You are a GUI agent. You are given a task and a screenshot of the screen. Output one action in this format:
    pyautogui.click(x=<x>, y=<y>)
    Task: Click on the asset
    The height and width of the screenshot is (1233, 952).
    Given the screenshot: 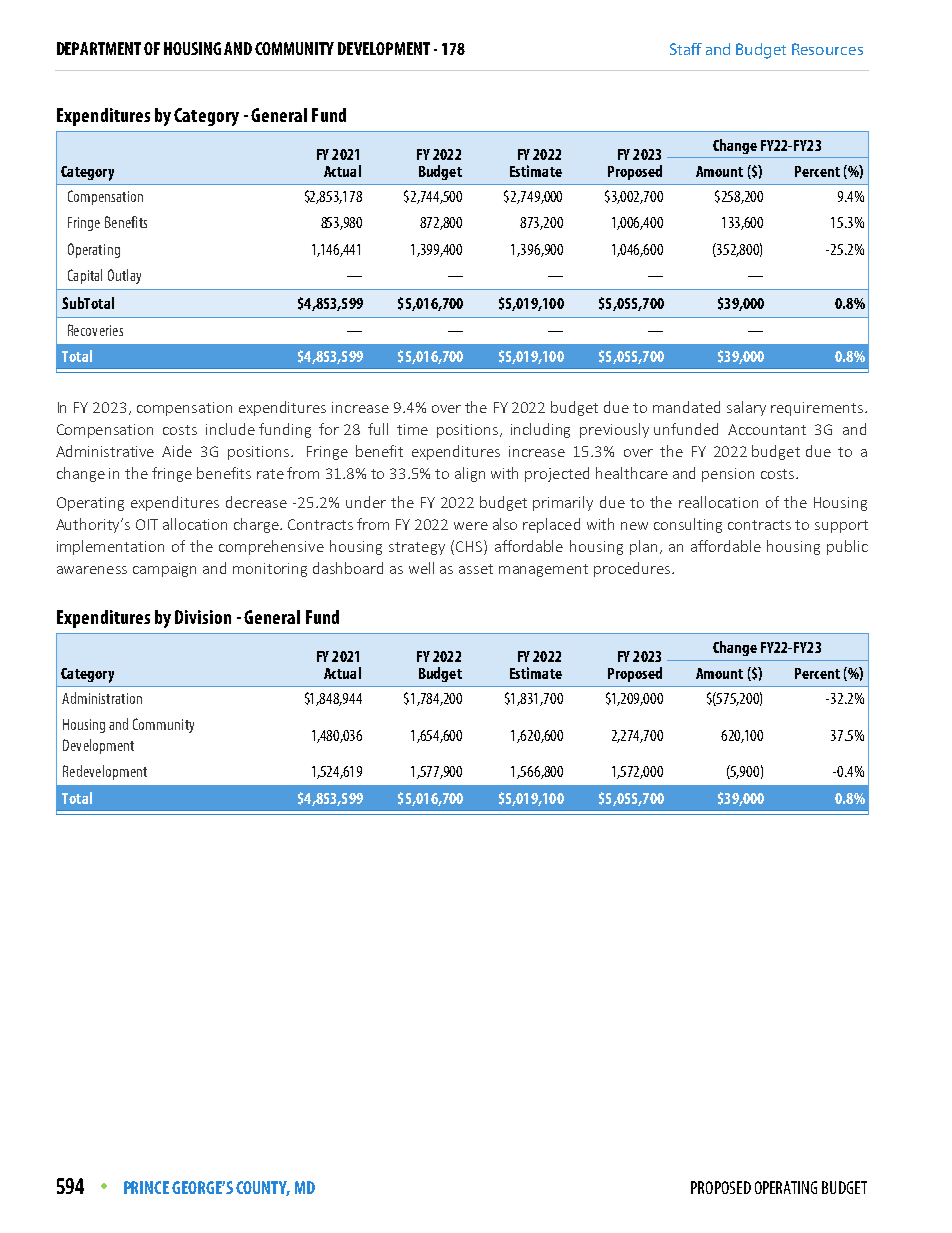 What is the action you would take?
    pyautogui.click(x=476, y=569)
